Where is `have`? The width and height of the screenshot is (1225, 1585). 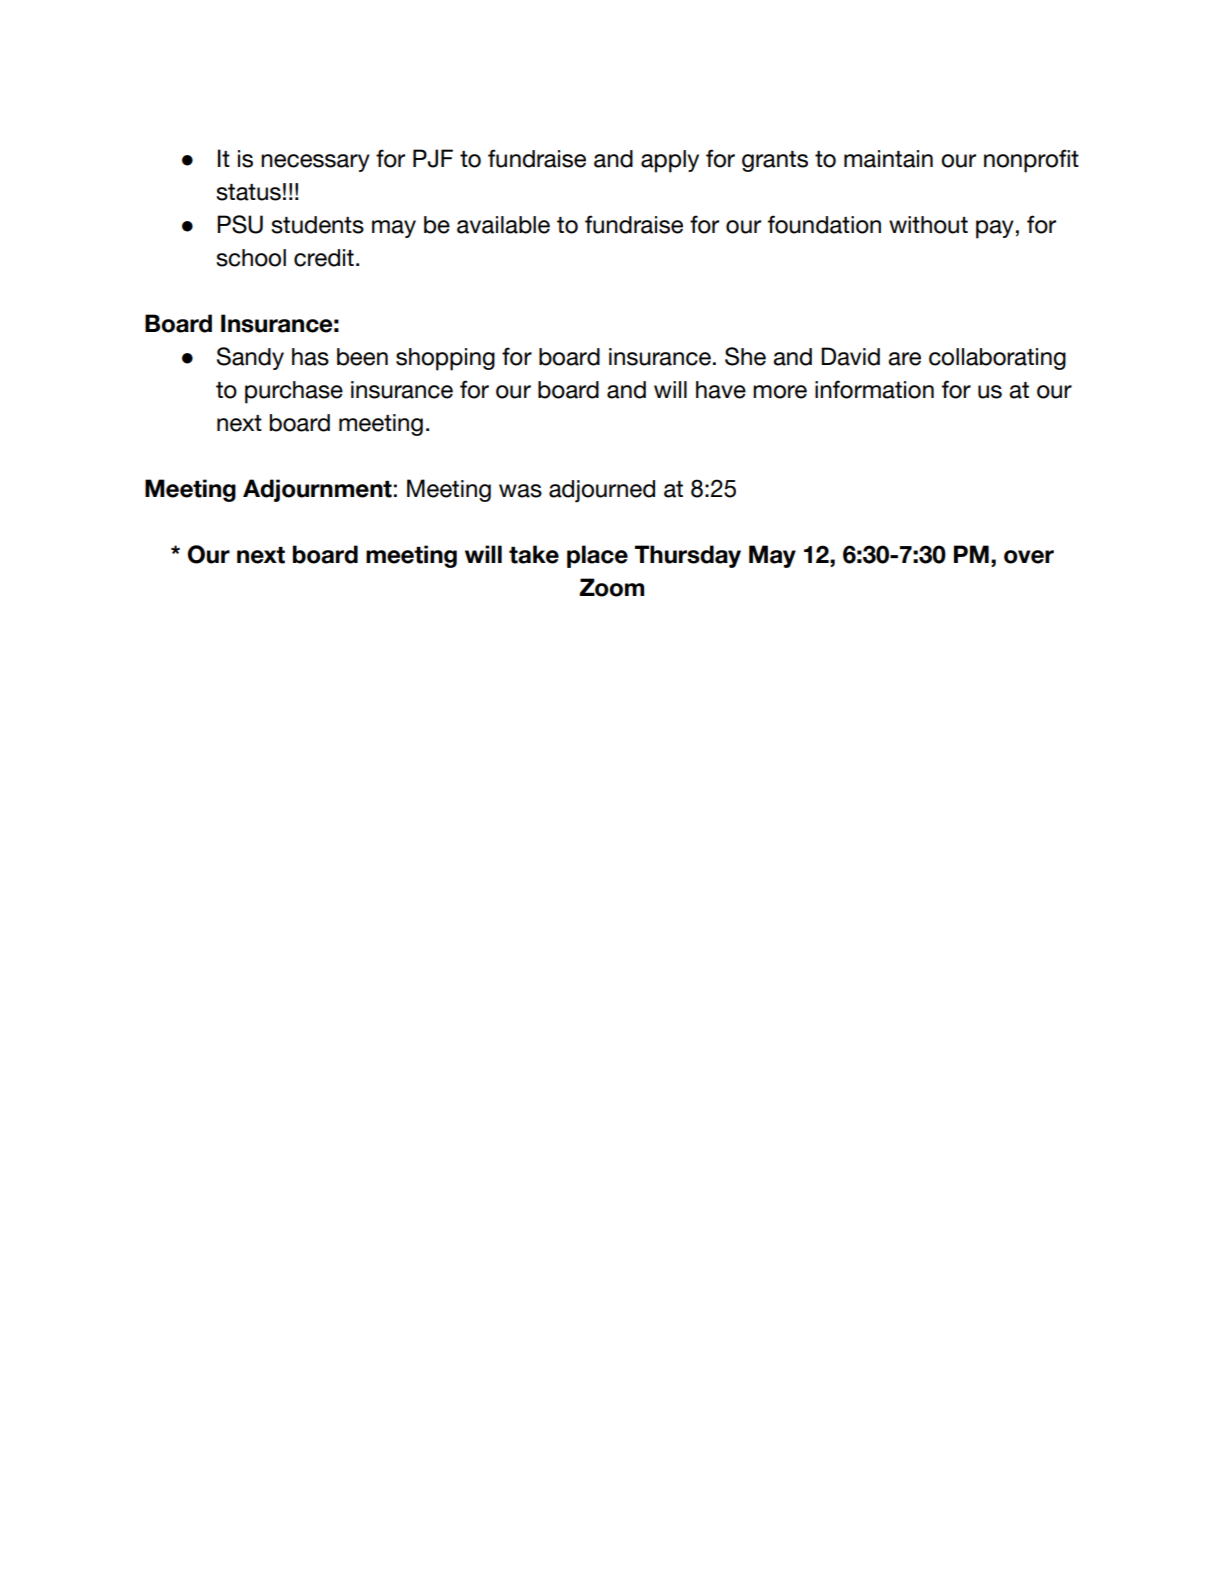 have is located at coordinates (721, 390).
